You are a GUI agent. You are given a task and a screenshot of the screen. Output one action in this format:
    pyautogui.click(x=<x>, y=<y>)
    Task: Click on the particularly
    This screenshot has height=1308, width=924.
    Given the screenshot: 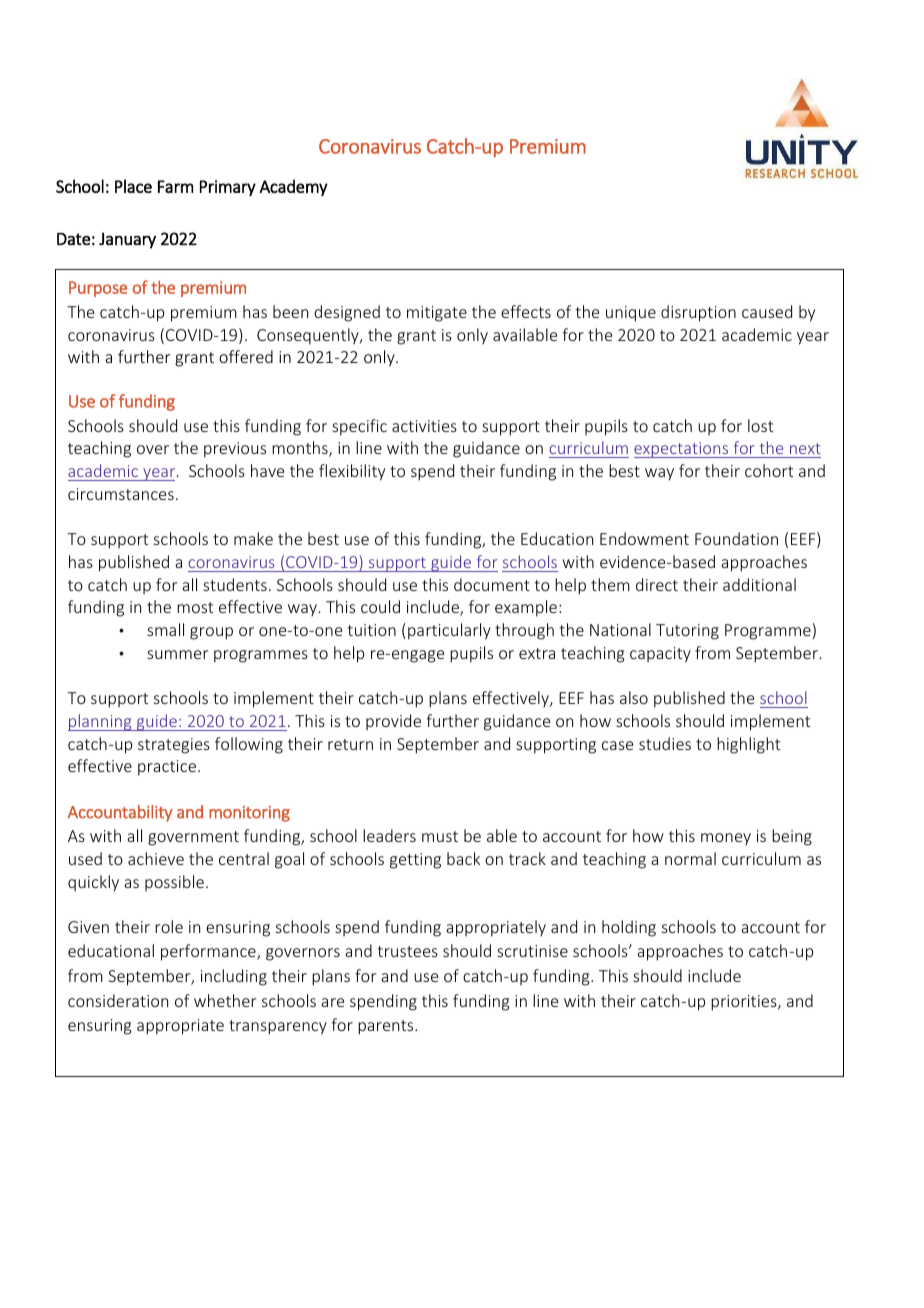 What is the action you would take?
    pyautogui.click(x=449, y=631)
